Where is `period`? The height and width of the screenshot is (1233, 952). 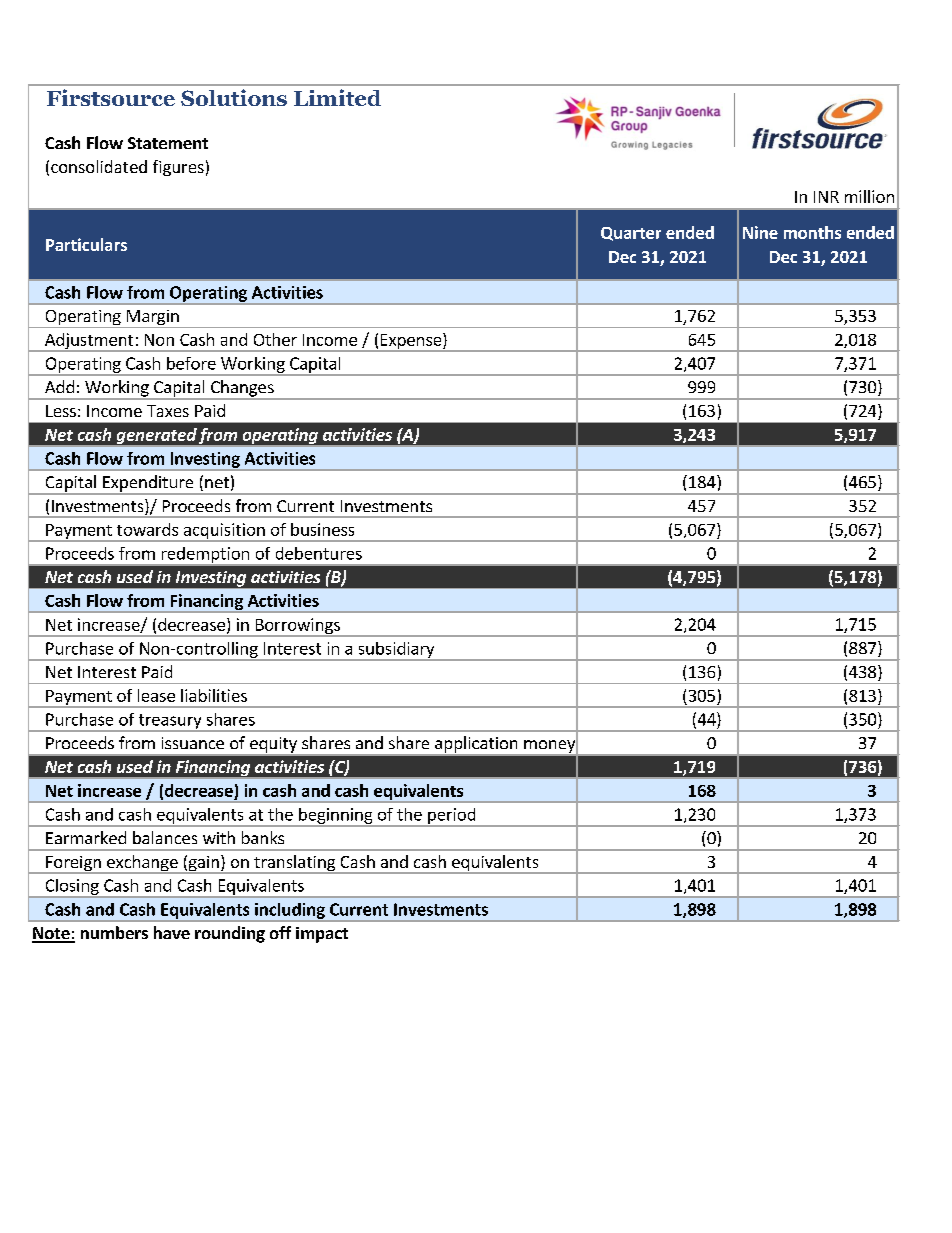
period is located at coordinates (452, 817).
